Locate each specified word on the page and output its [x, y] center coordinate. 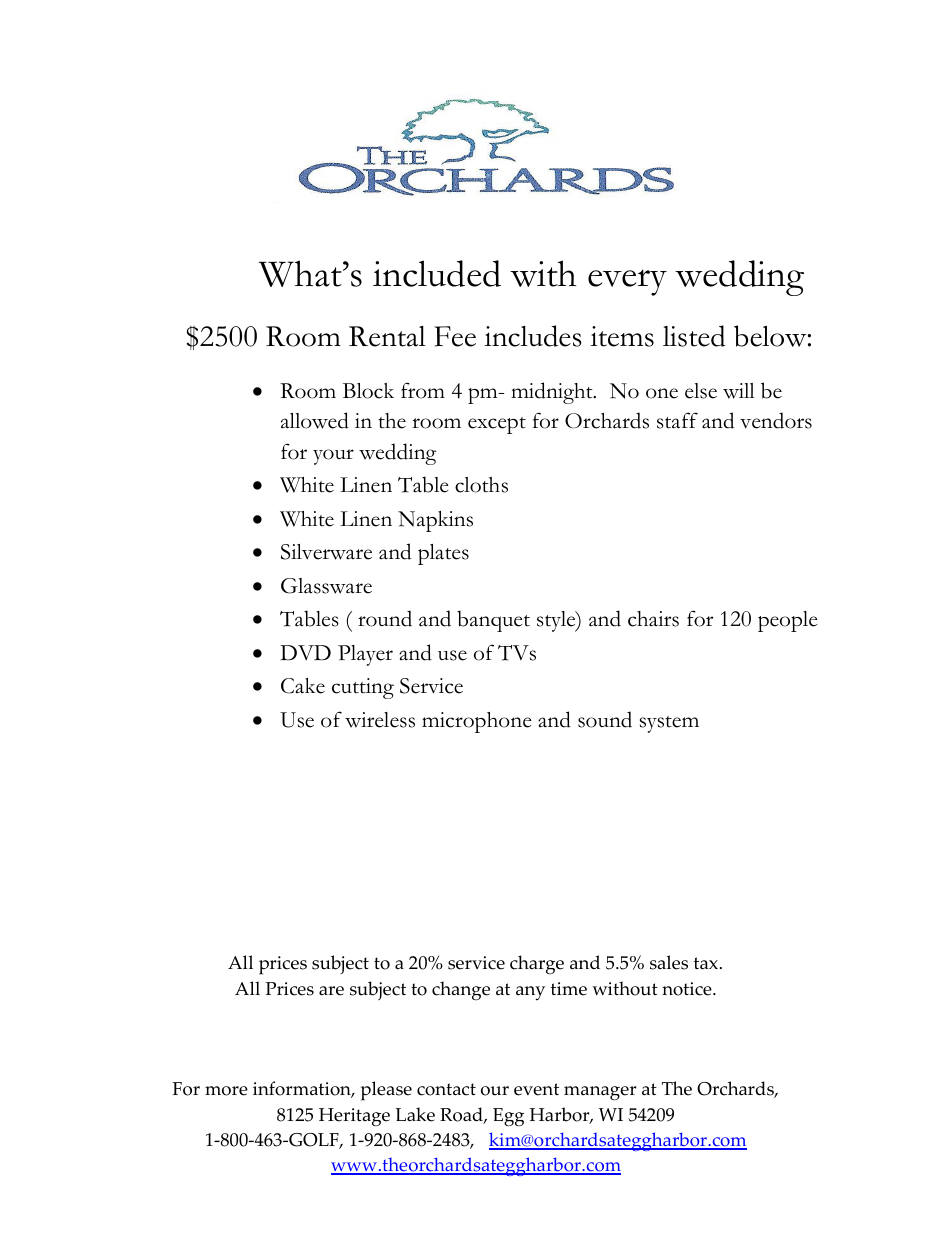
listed [694, 336]
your [333, 457]
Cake [303, 686]
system [669, 724]
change [461, 991]
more [226, 1091]
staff [677, 420]
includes [533, 336]
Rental [387, 336]
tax [707, 963]
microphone [477, 722]
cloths [481, 485]
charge [537, 965]
